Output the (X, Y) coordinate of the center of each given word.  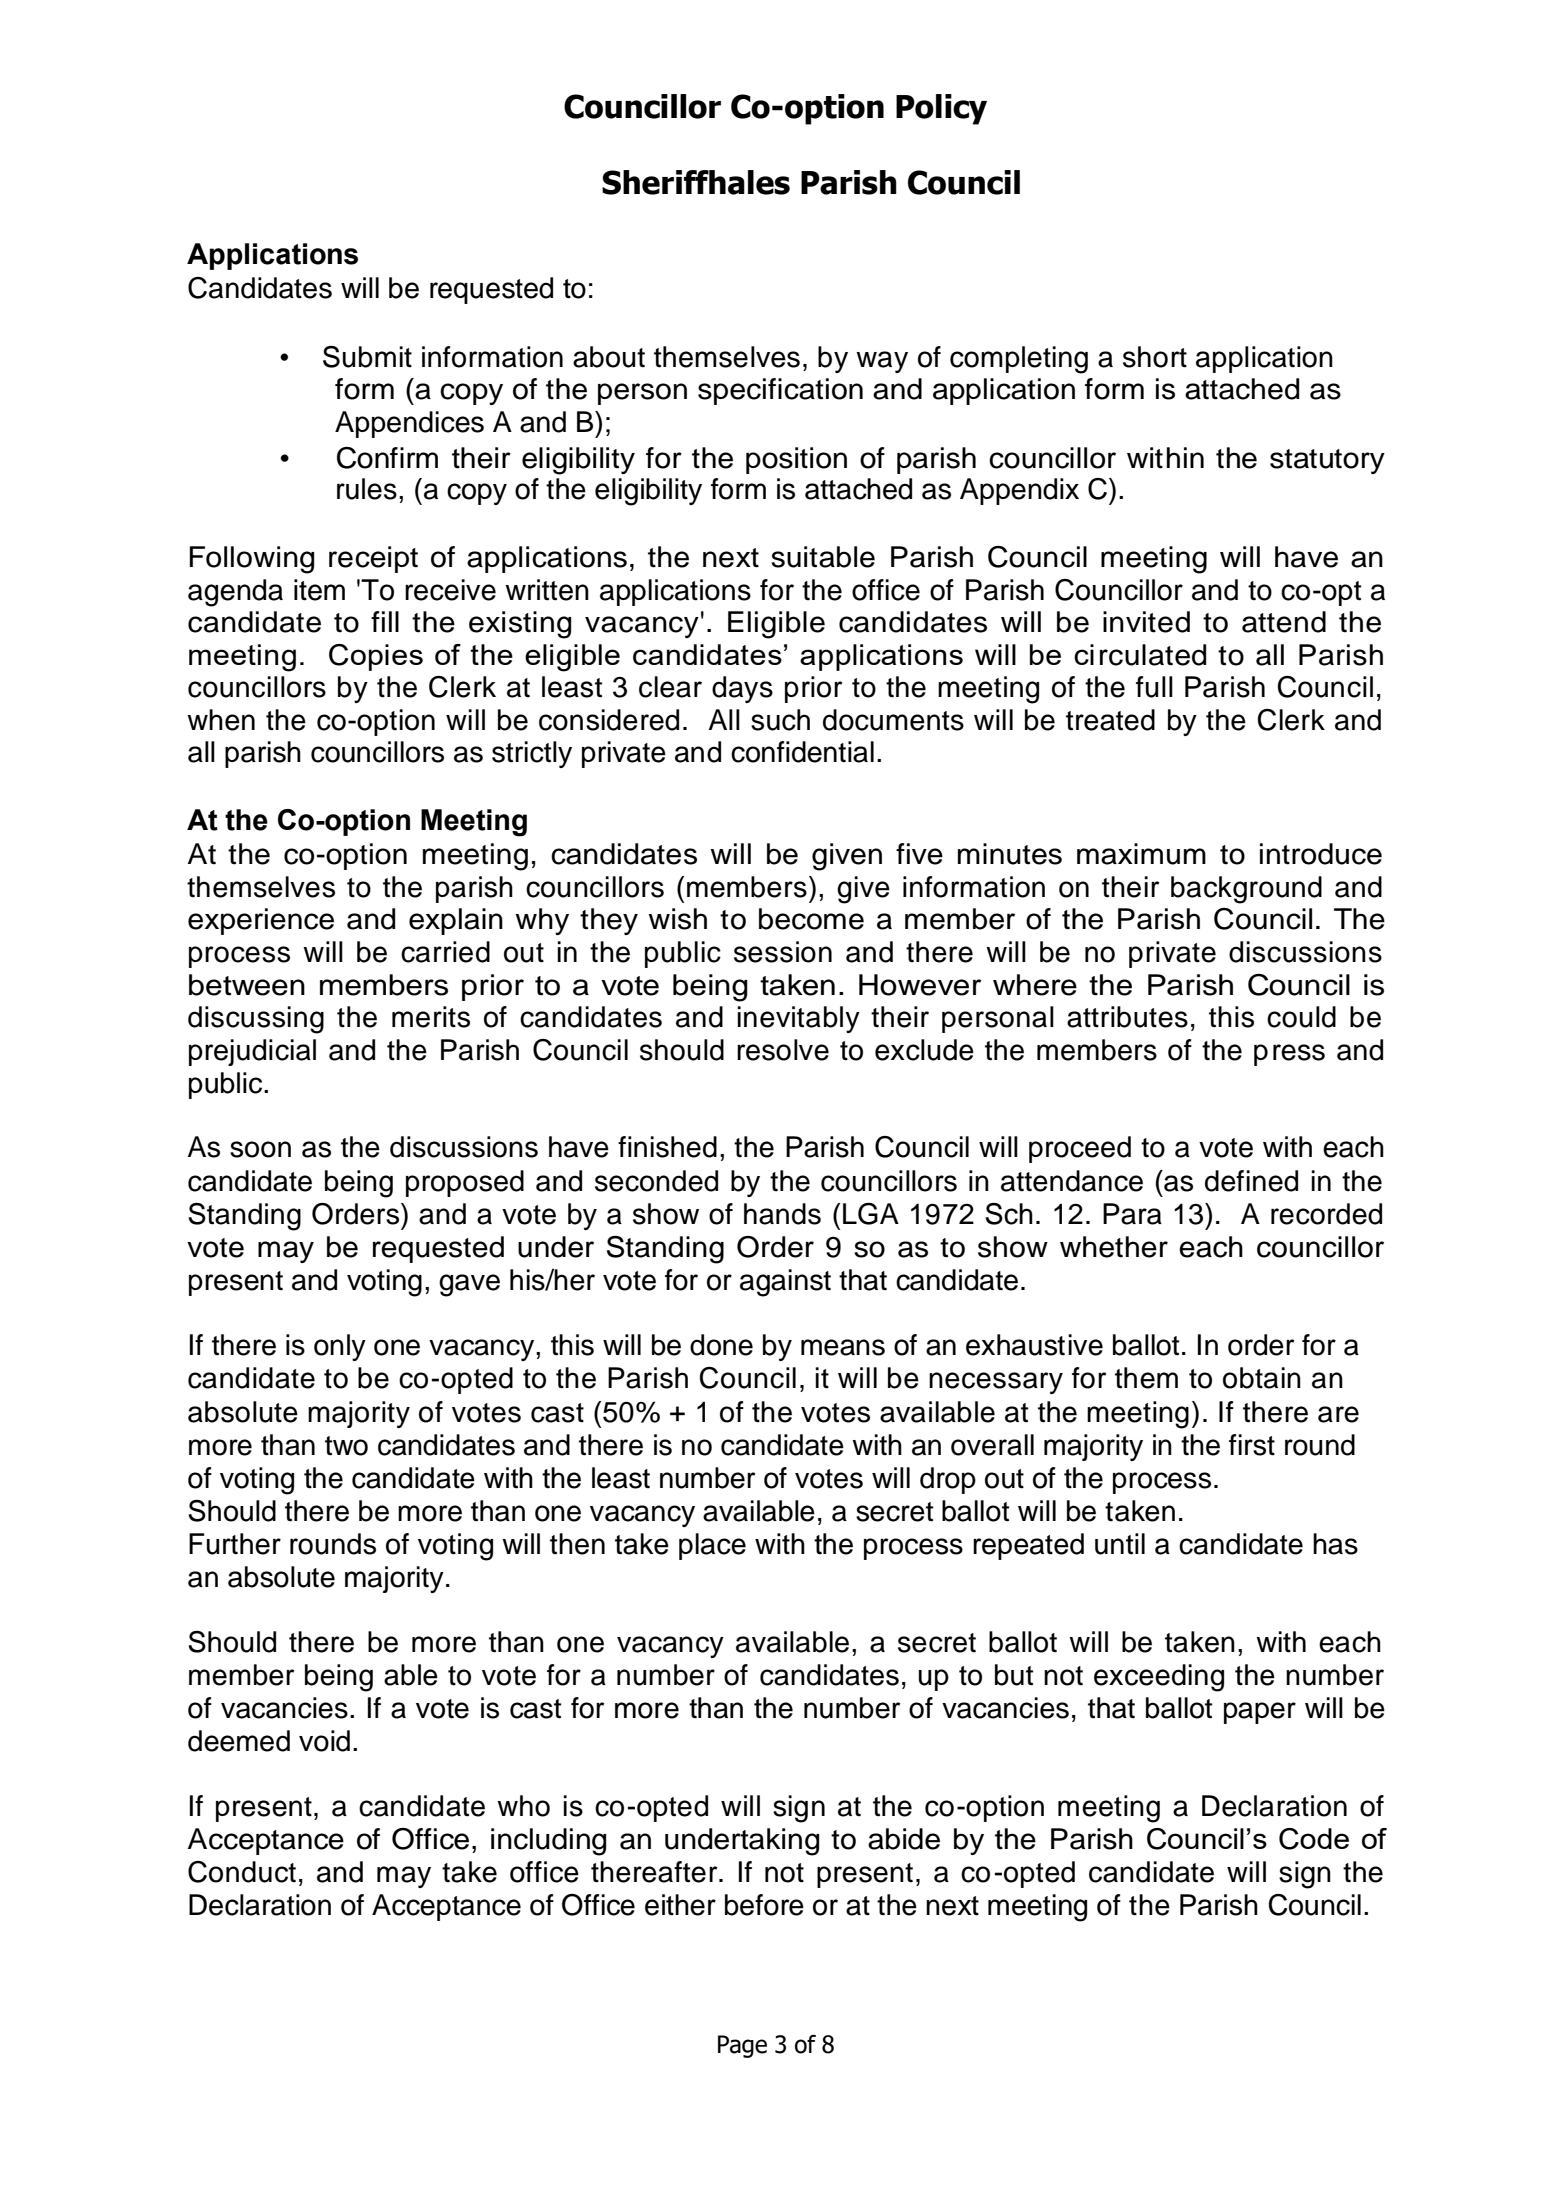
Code (1314, 1839)
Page (742, 2046)
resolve (783, 1050)
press (1289, 1055)
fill (385, 621)
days (742, 689)
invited (1146, 622)
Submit (367, 357)
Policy (941, 109)
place (712, 1546)
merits (431, 1017)
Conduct (242, 1872)
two (346, 1446)
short (1155, 357)
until (1120, 1544)
